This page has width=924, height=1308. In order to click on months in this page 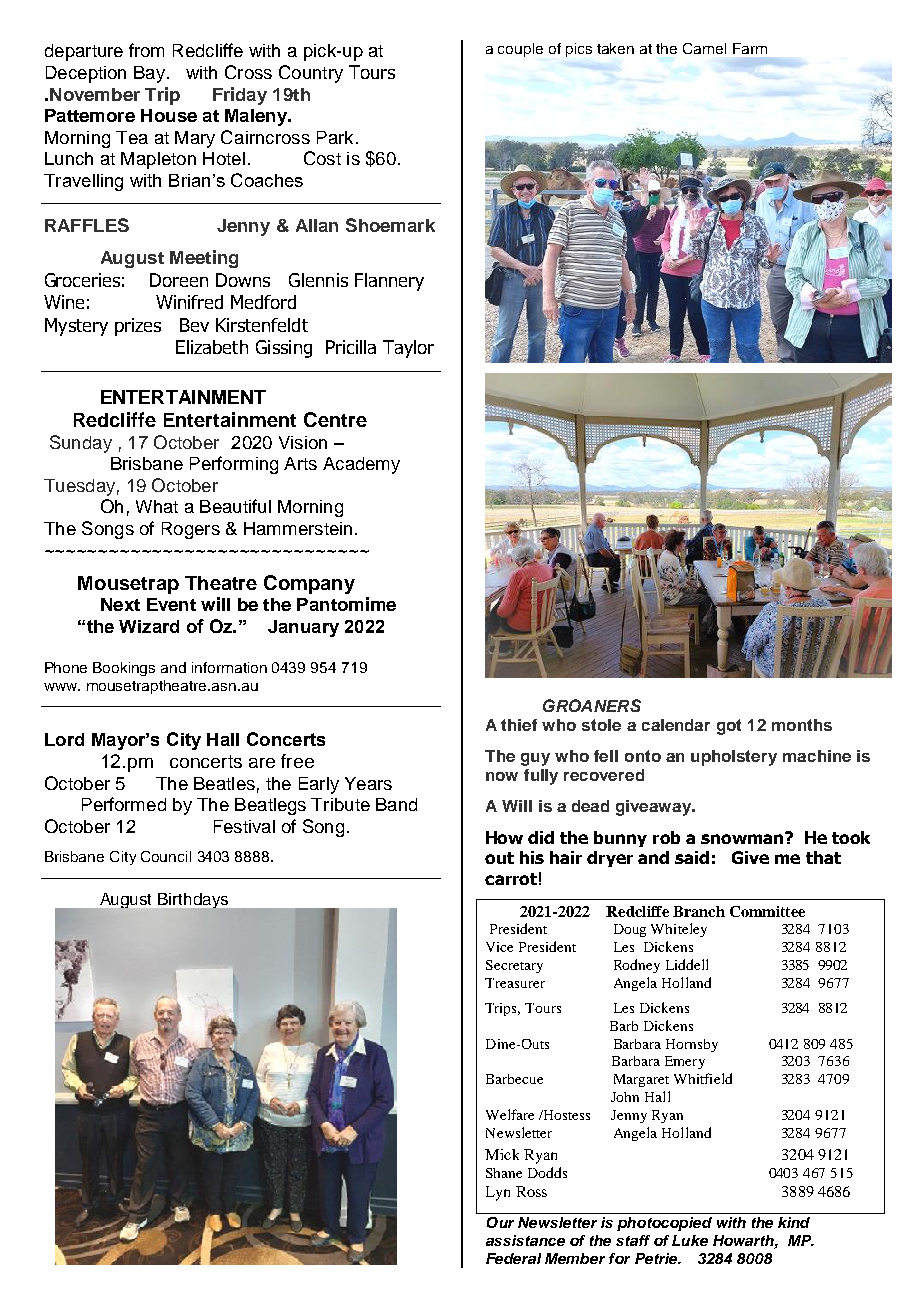, I will do `click(802, 725)`.
